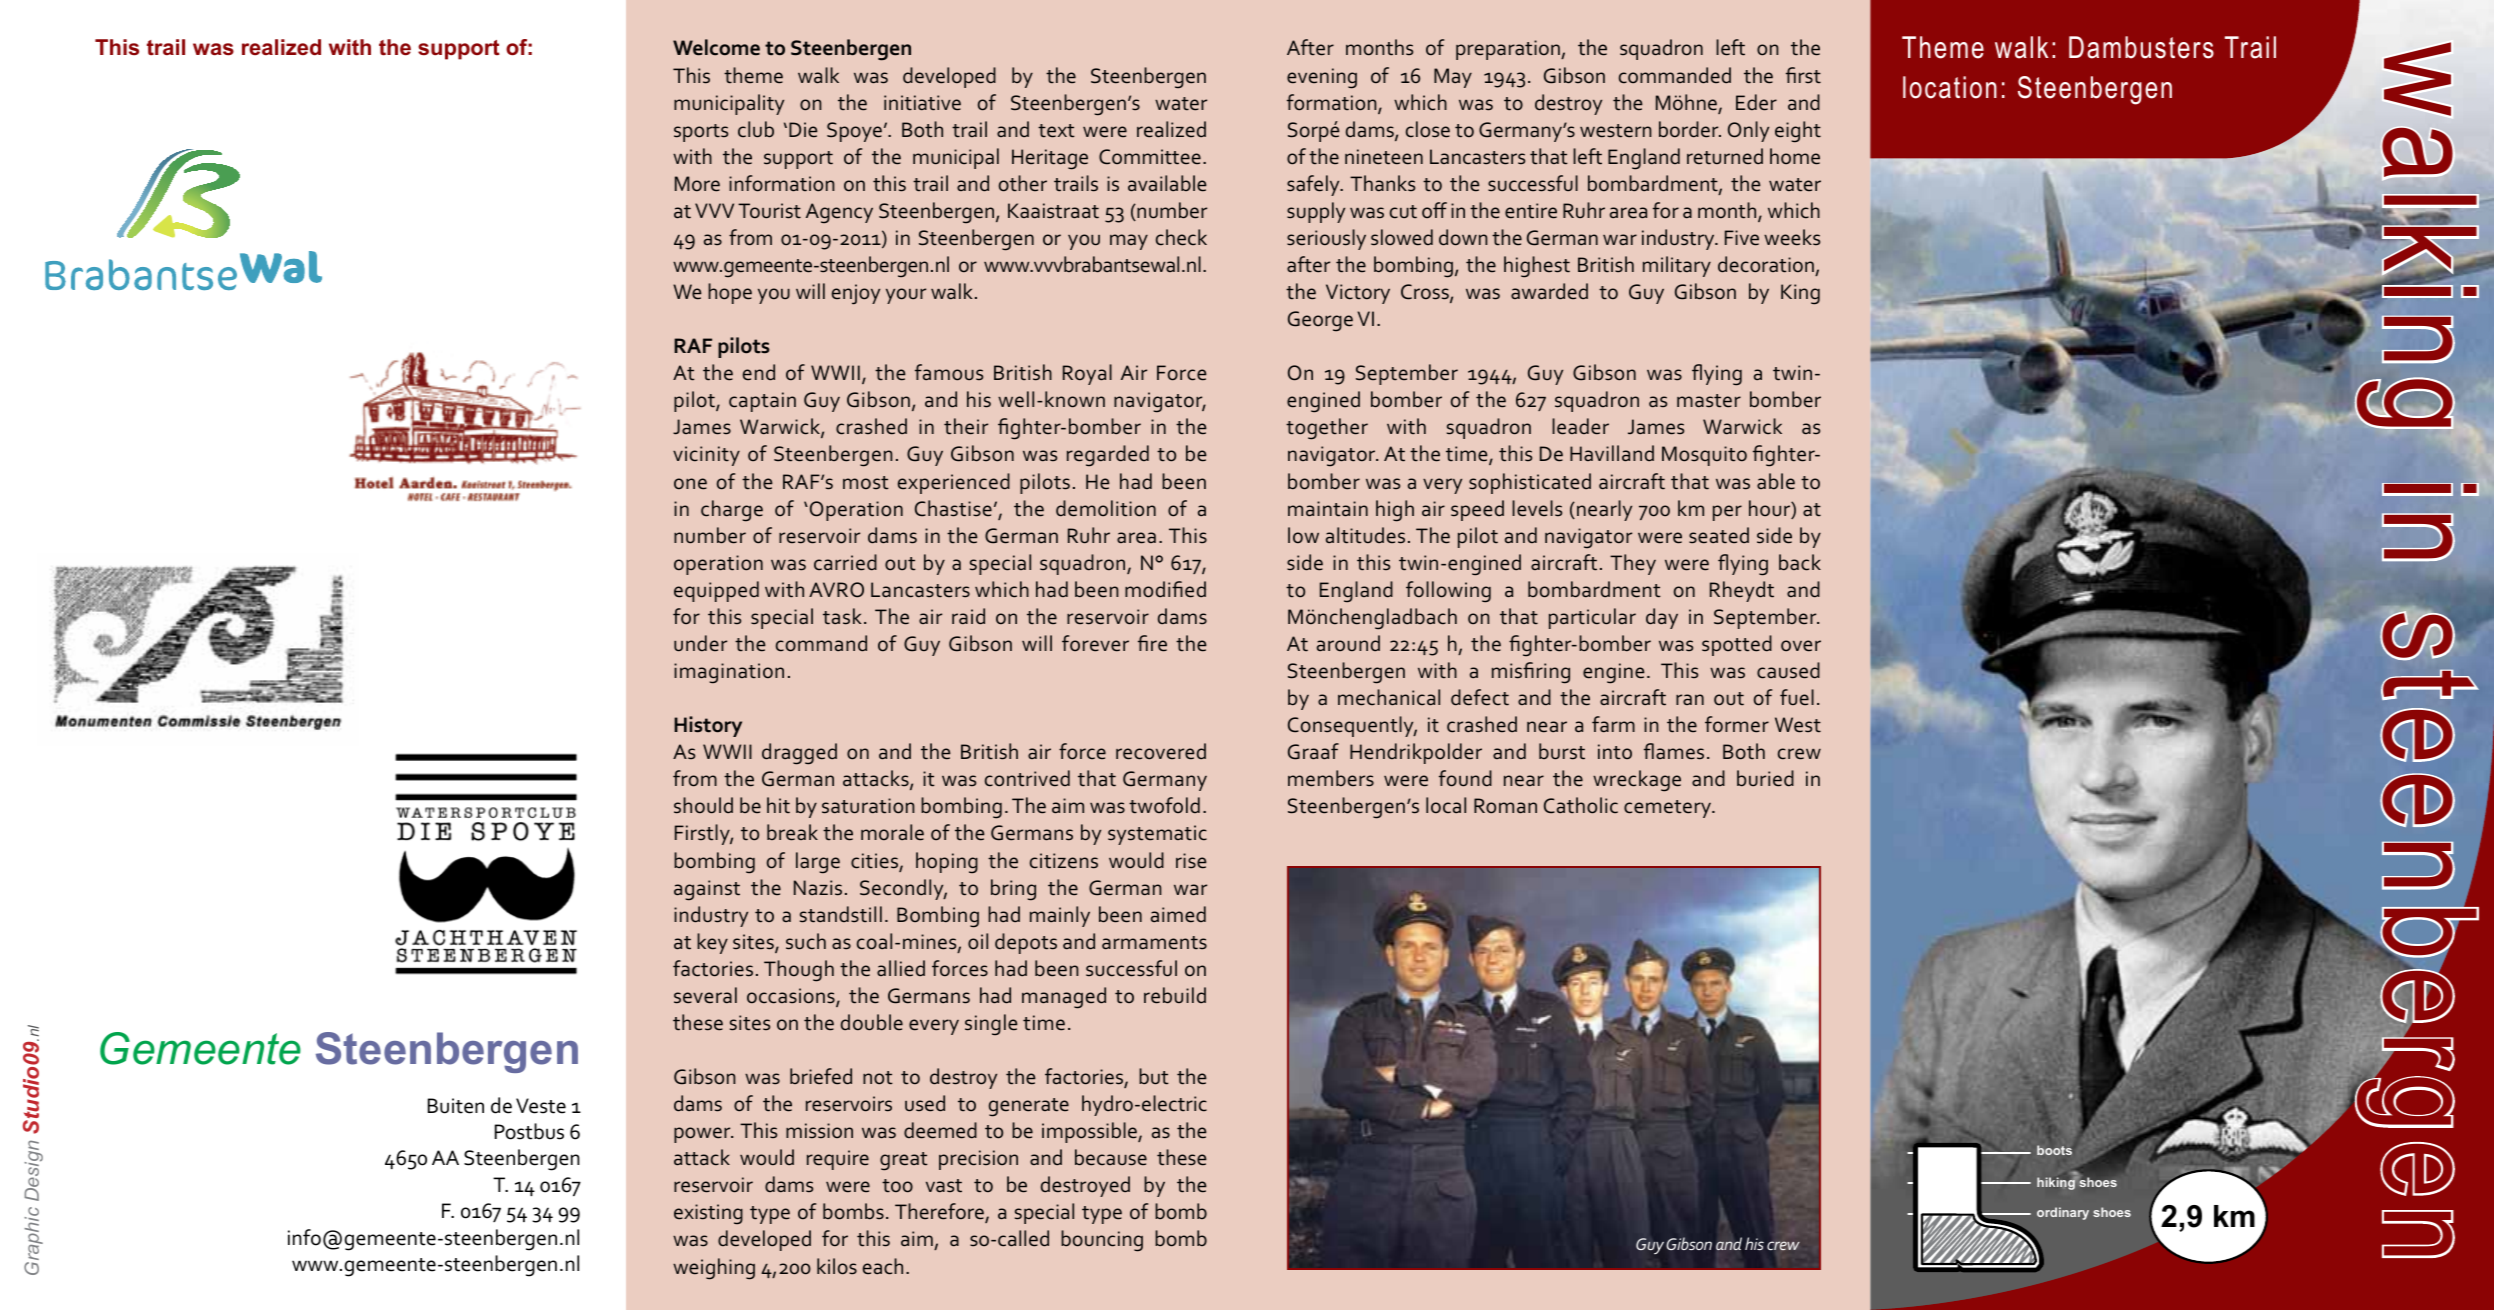  I want to click on evening, so click(1322, 78).
